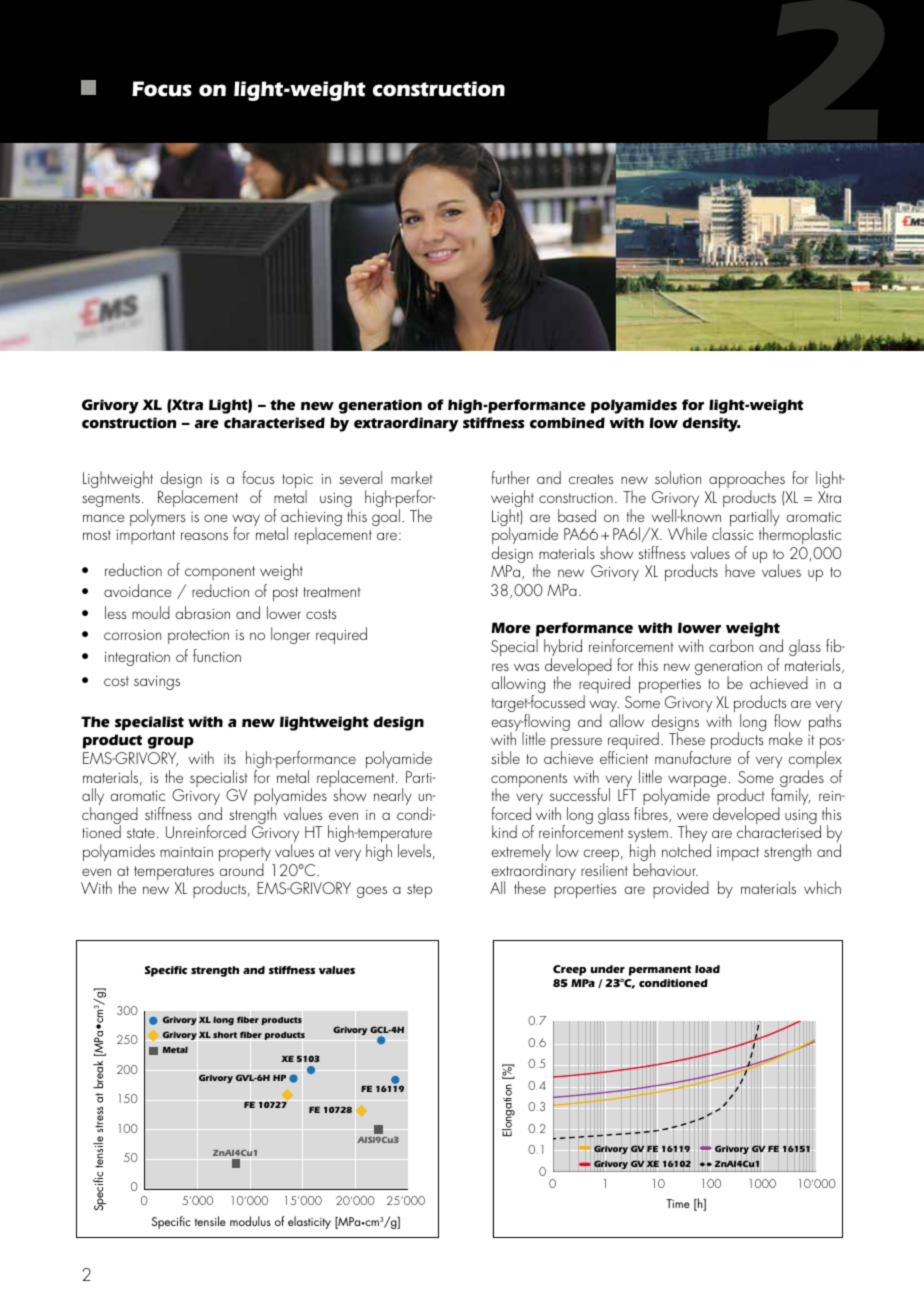 Image resolution: width=924 pixels, height=1308 pixels. Describe the element at coordinates (504, 831) in the screenshot. I see `kind` at that location.
